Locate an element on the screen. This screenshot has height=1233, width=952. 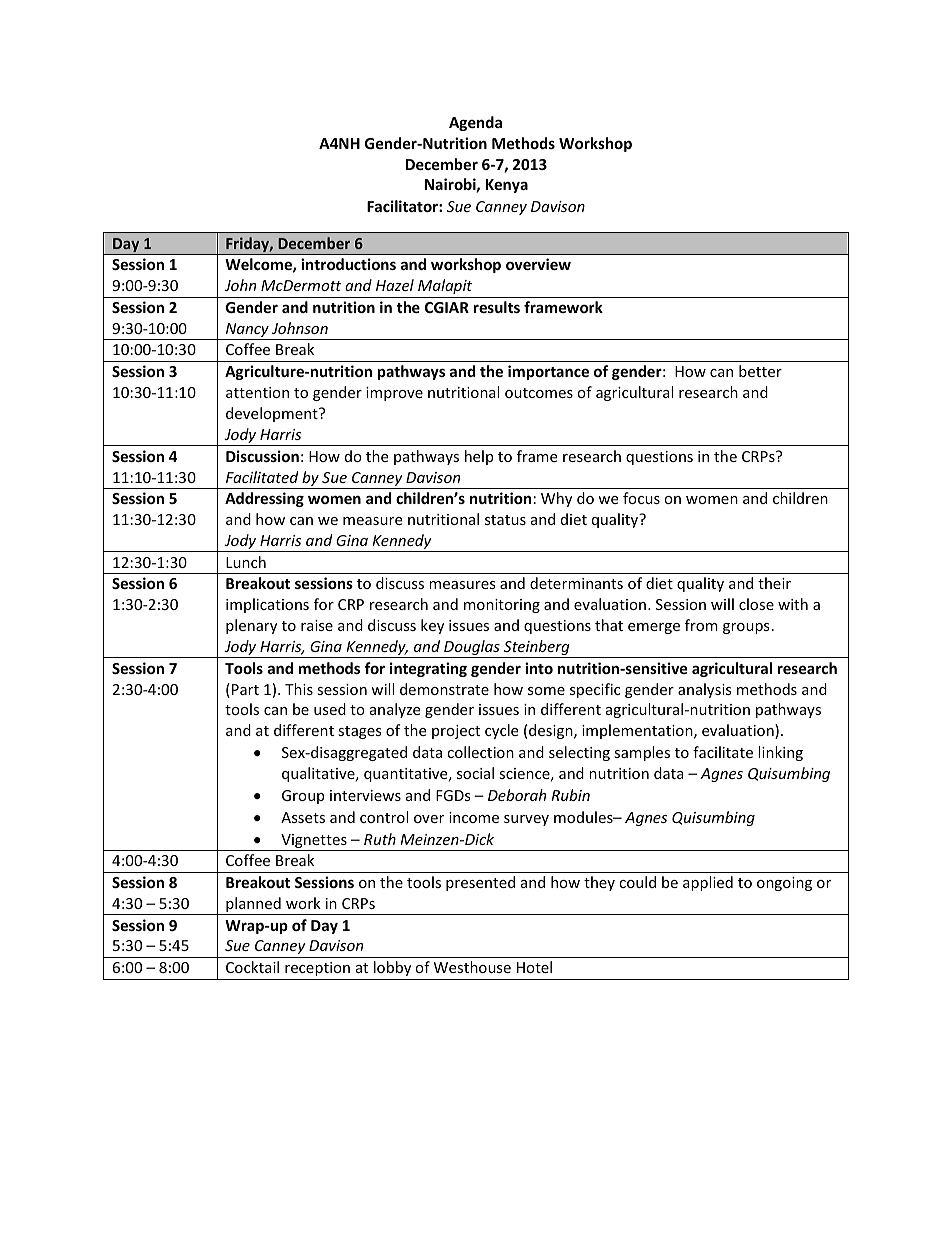
Kenya is located at coordinates (507, 186).
